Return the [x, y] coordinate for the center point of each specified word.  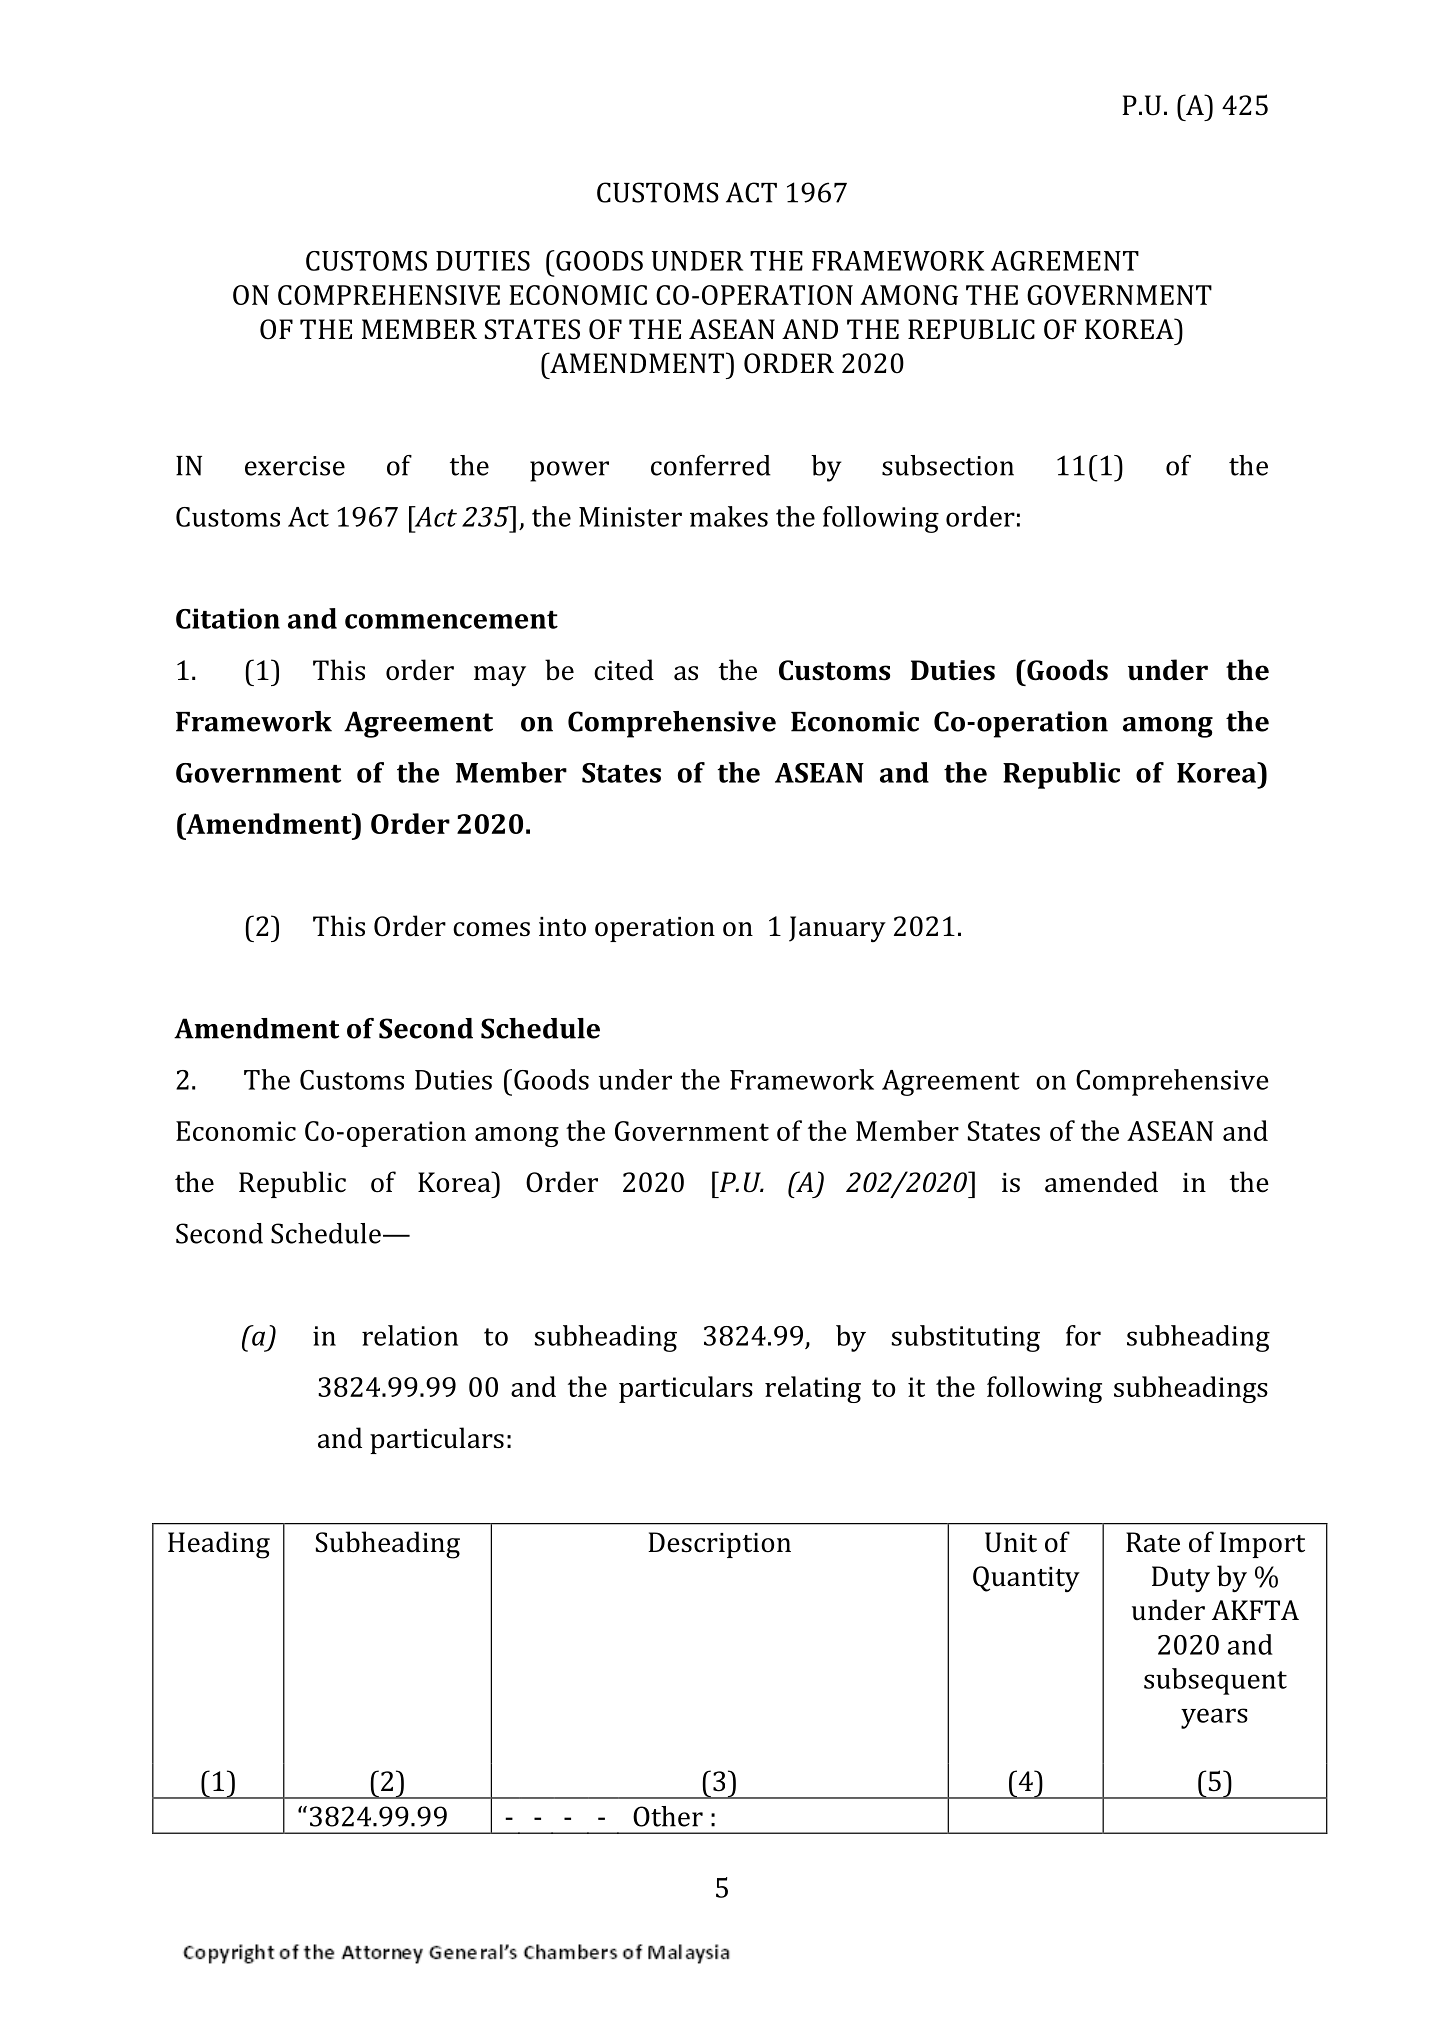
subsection [948, 465]
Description [719, 1545]
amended [1101, 1182]
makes [729, 516]
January [837, 929]
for [1083, 1335]
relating [813, 1389]
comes [491, 929]
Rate [1153, 1542]
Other [668, 1816]
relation [410, 1335]
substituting [966, 1338]
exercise [295, 466]
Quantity [1026, 1579]
